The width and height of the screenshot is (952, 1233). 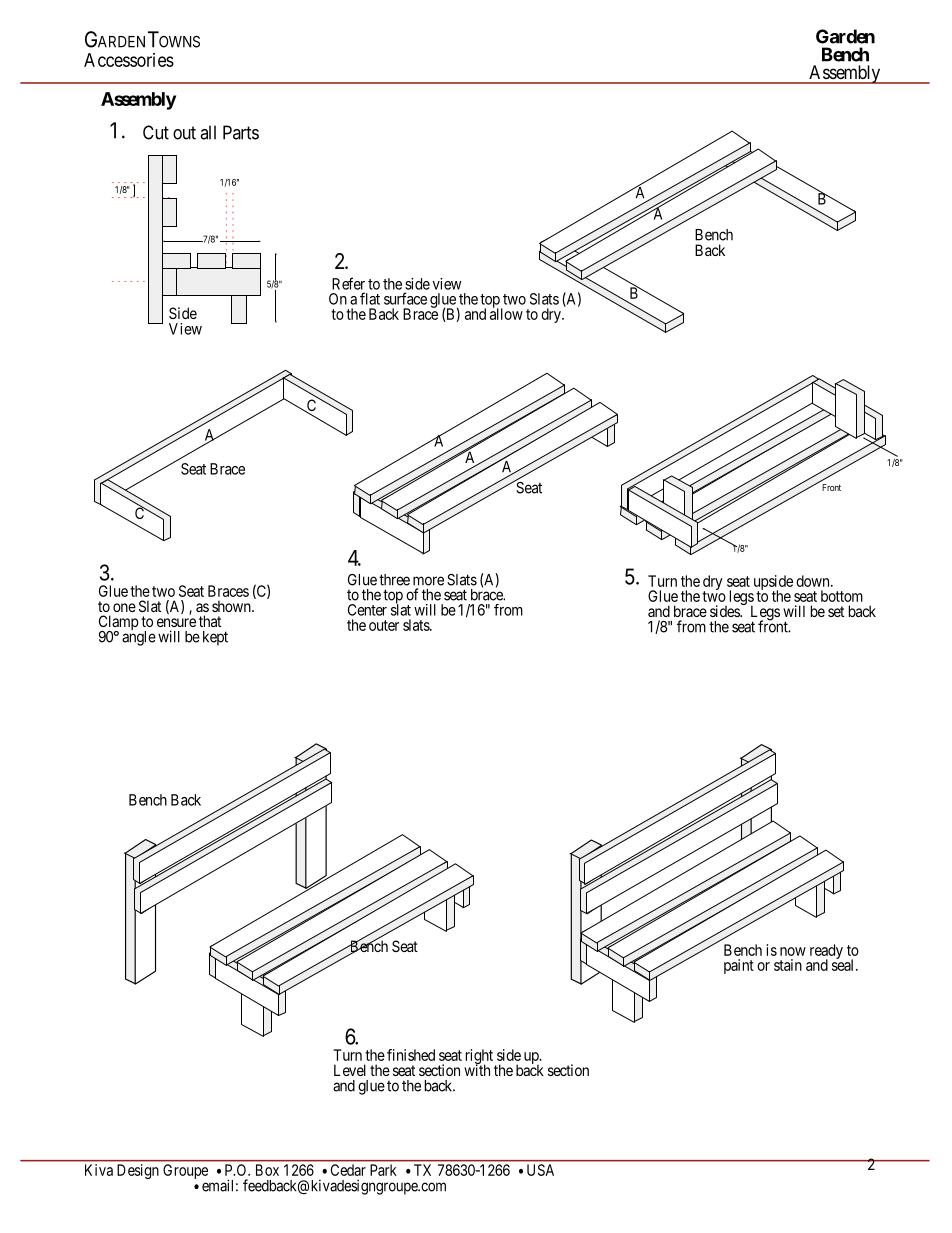 I want to click on surface, so click(x=405, y=298).
